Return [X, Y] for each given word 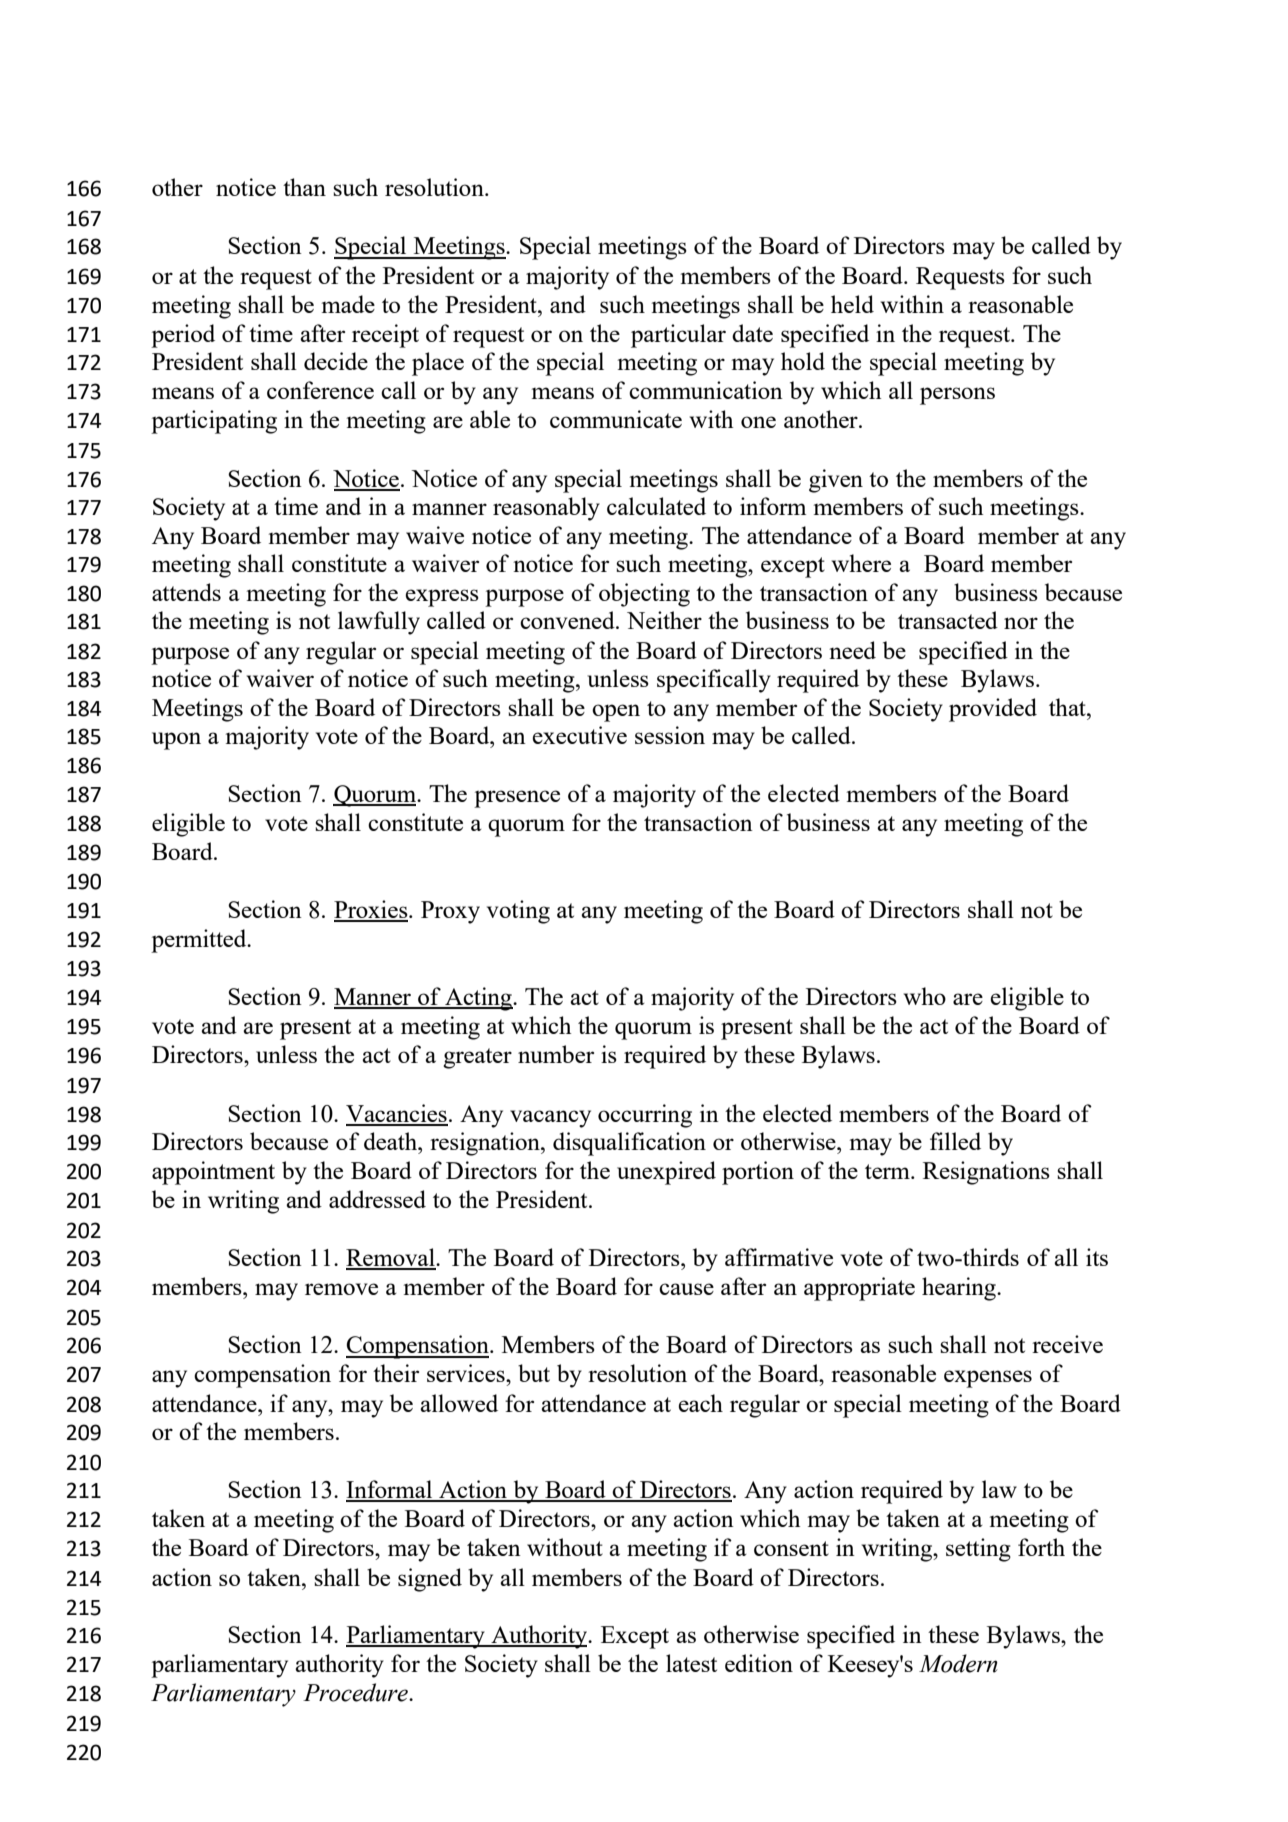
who [925, 996]
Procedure [356, 1692]
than [304, 187]
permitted [200, 941]
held [852, 304]
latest [691, 1663]
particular [678, 336]
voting [518, 912]
